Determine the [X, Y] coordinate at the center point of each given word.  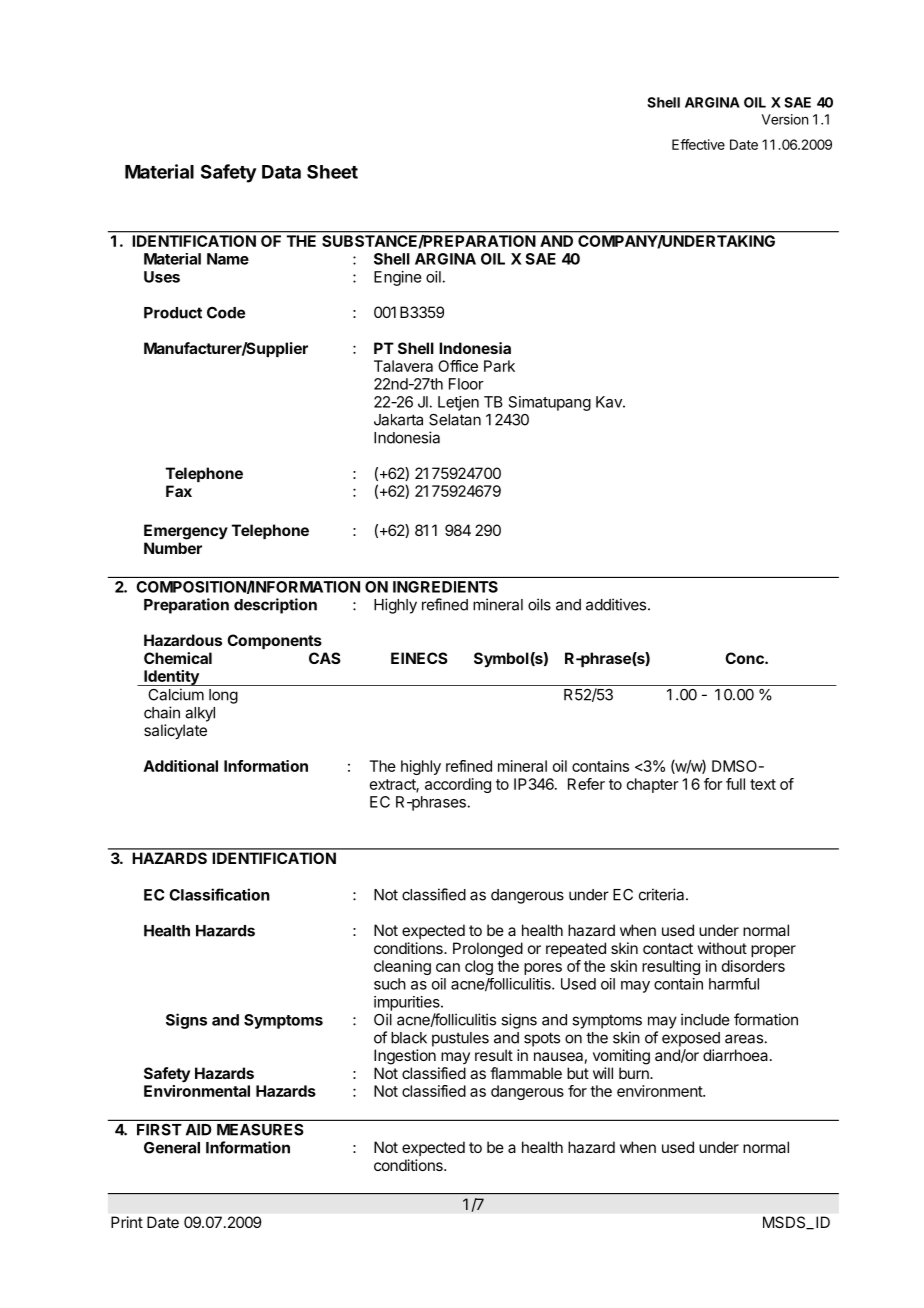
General [172, 1148]
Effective [698, 144]
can [448, 967]
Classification [219, 894]
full [735, 784]
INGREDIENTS [445, 587]
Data [281, 172]
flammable [526, 1073]
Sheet [332, 172]
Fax [179, 491]
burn [635, 1073]
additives [617, 604]
